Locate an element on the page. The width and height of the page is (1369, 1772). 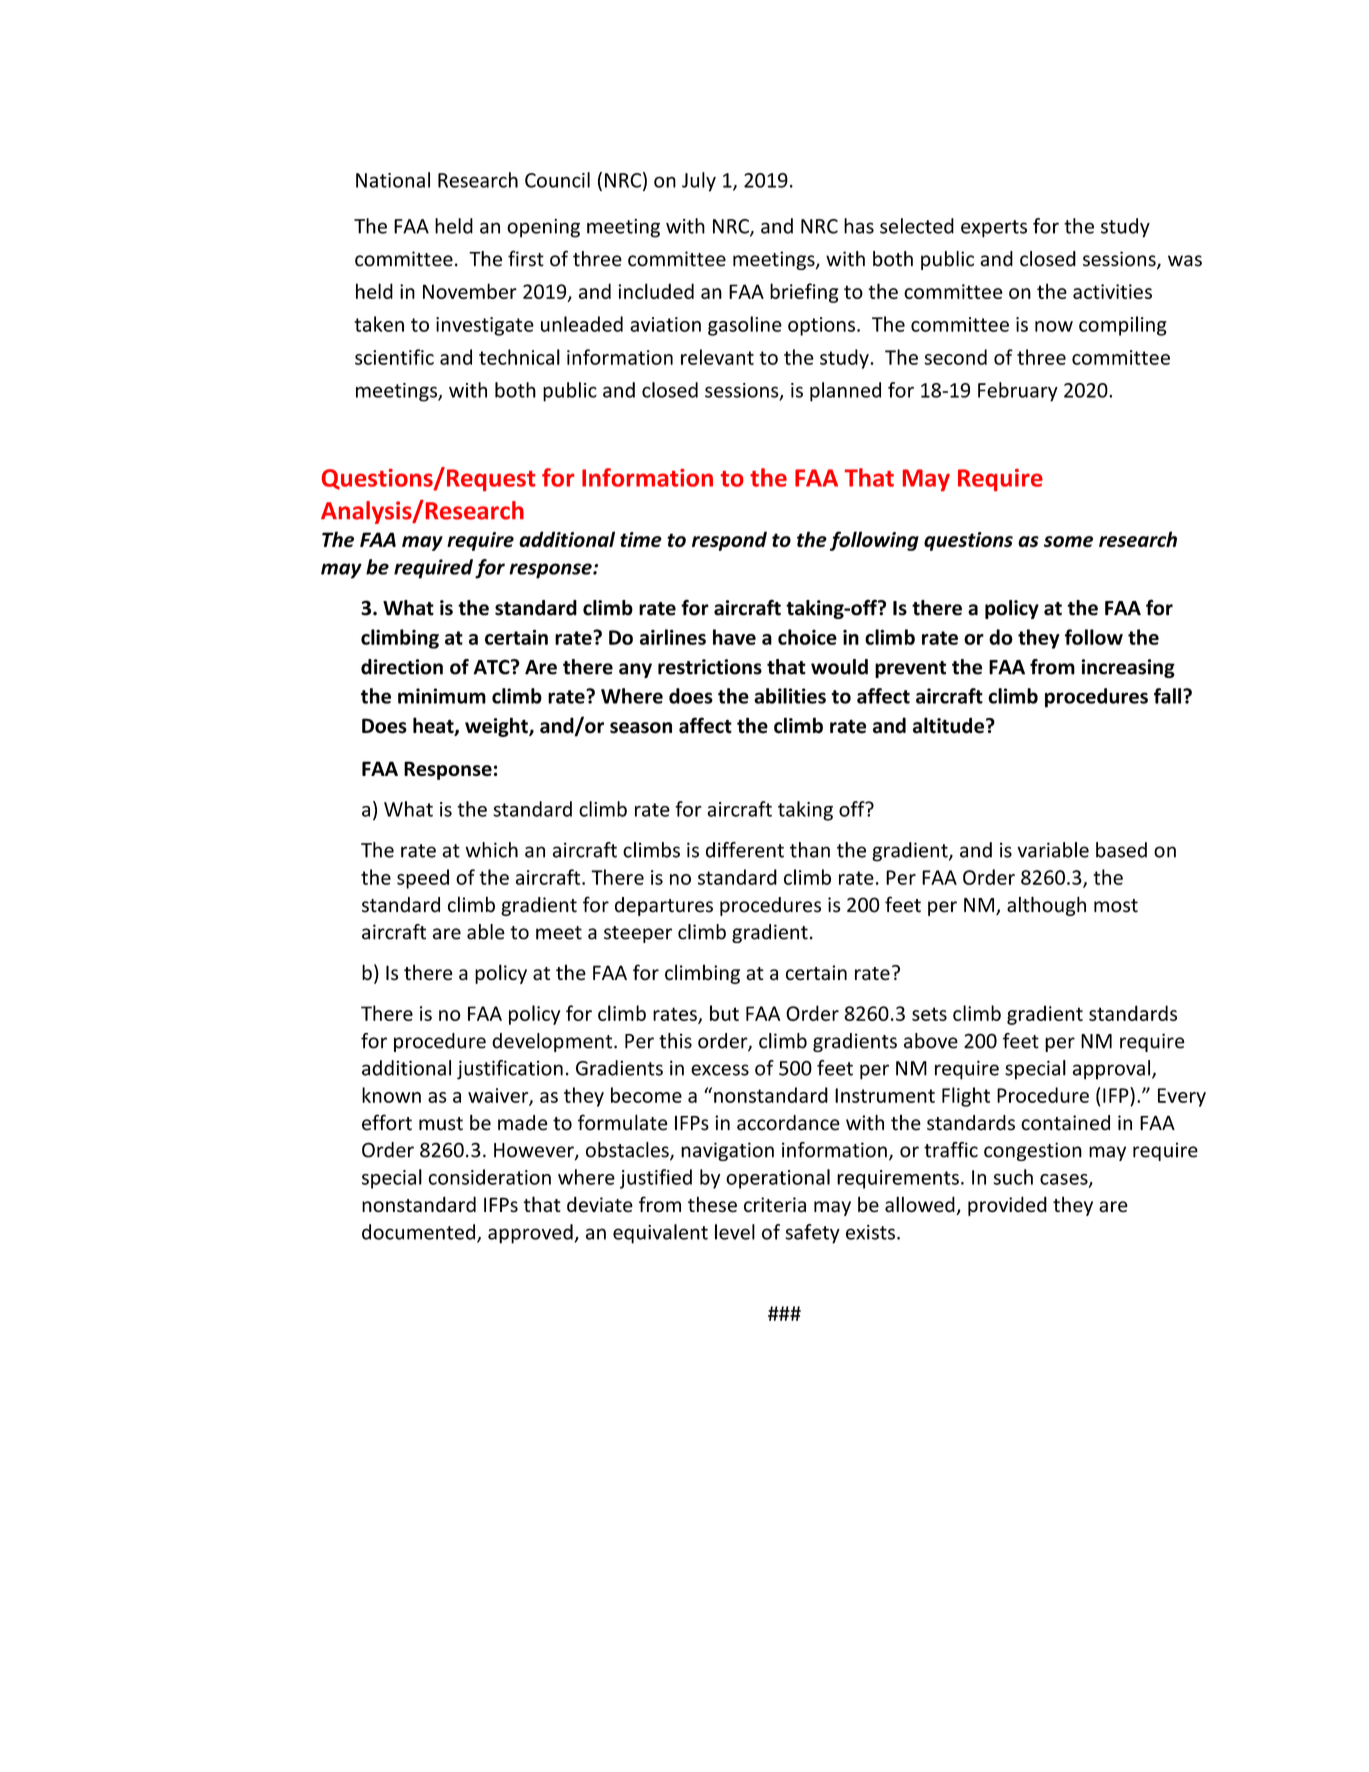
opening is located at coordinates (543, 228).
